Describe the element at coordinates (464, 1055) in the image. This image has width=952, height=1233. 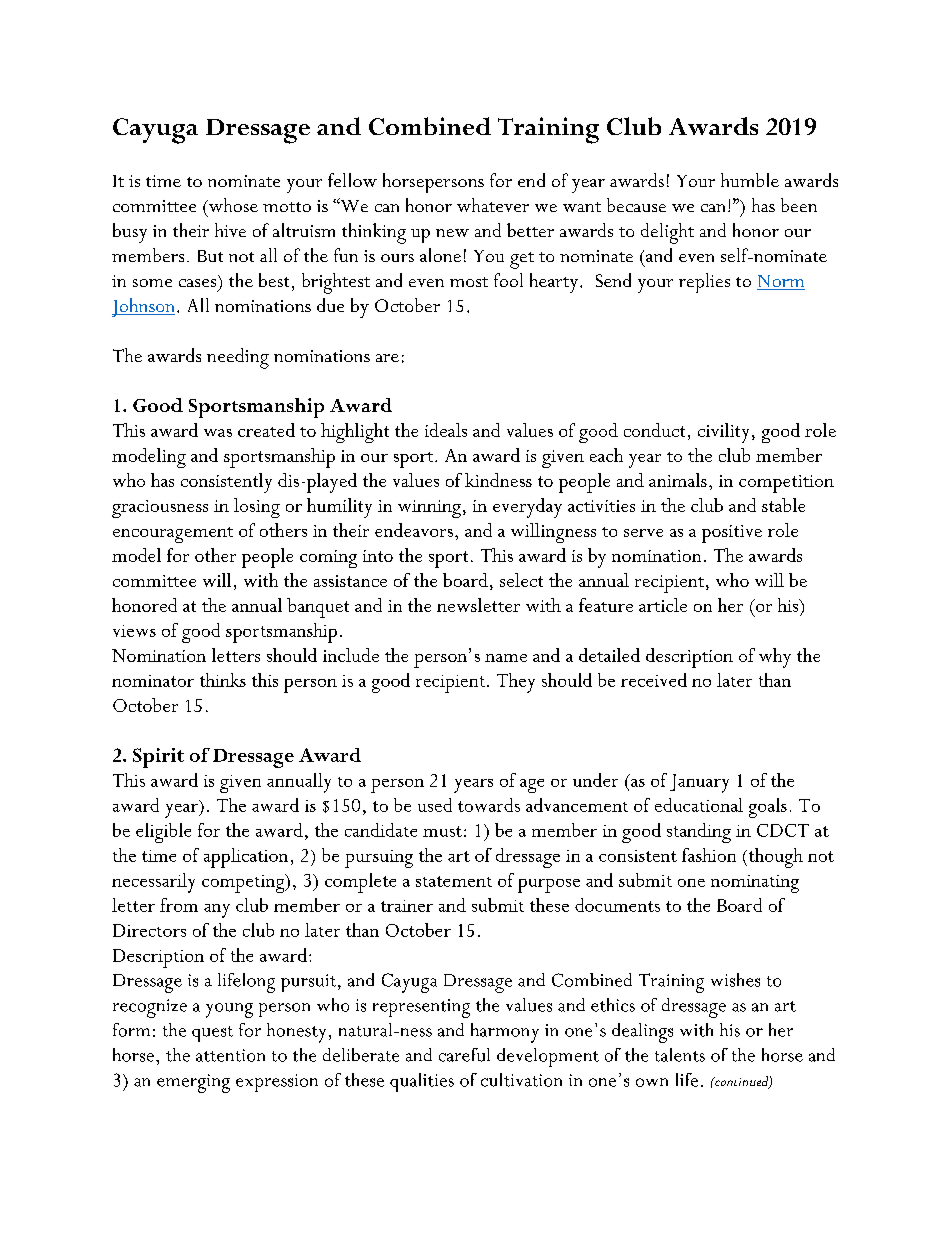
I see `careful` at that location.
